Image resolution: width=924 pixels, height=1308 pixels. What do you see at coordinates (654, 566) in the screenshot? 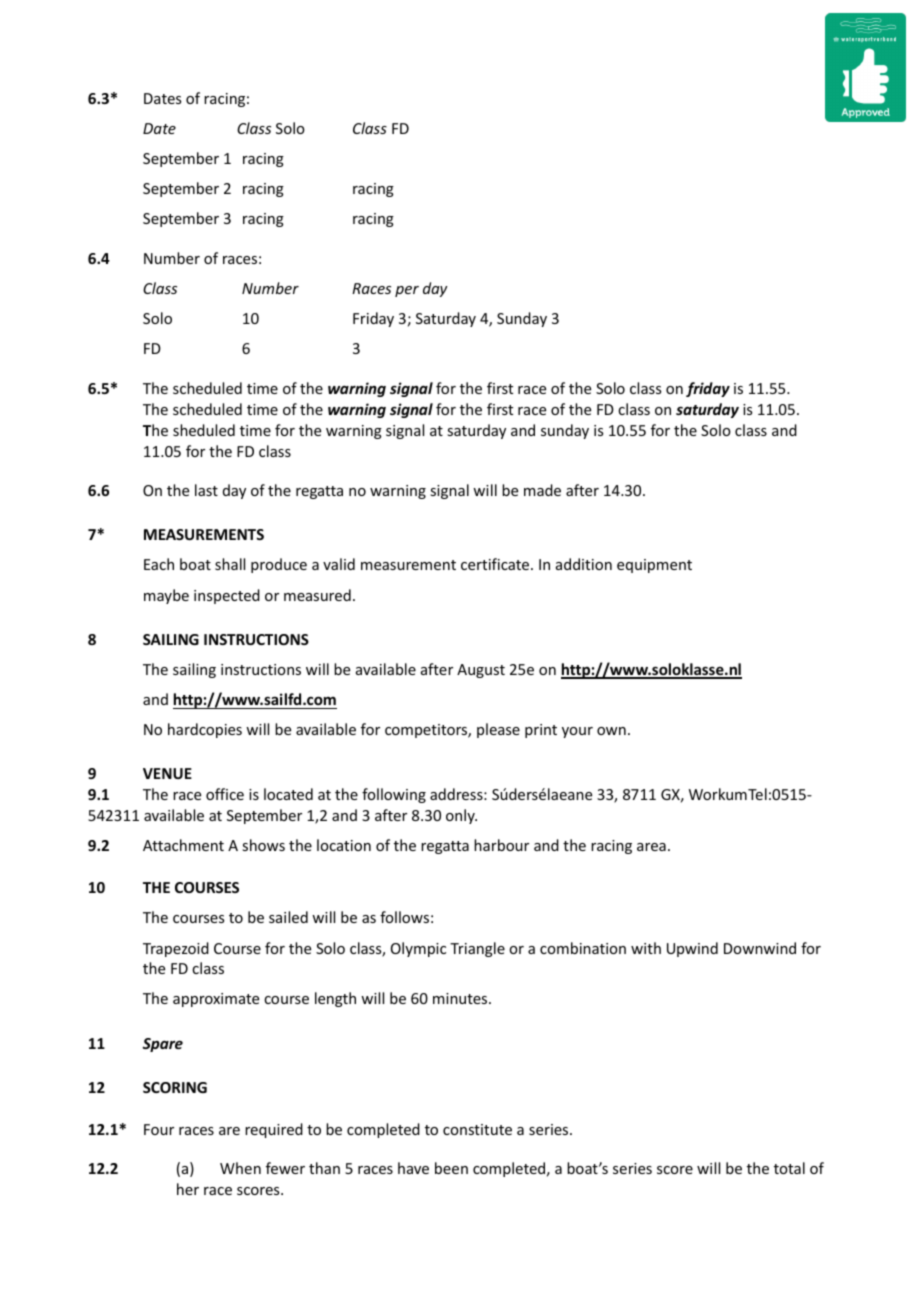
I see `equipment` at bounding box center [654, 566].
